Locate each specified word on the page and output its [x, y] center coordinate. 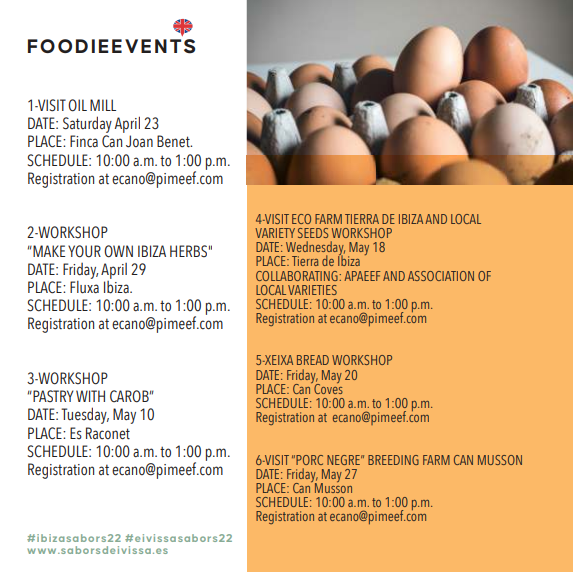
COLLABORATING [298, 276]
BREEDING [393, 460]
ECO [301, 219]
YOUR [84, 251]
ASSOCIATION [441, 276]
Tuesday [85, 415]
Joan [139, 141]
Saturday [86, 126]
